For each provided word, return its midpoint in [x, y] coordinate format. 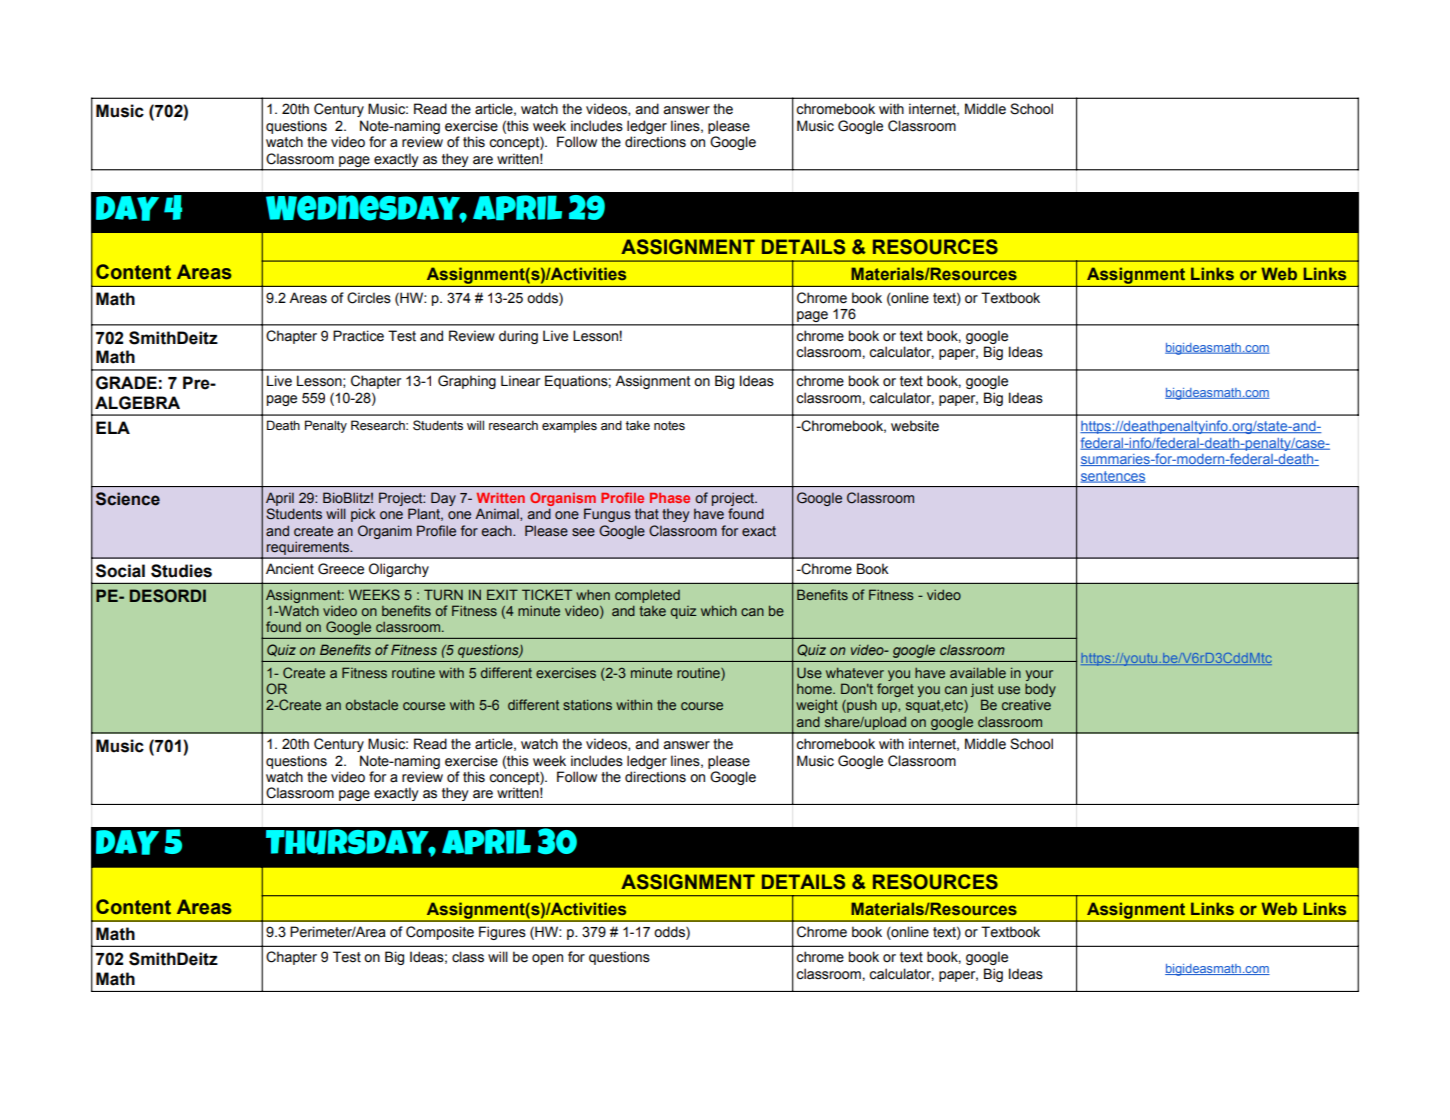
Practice [358, 336]
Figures [502, 933]
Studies [181, 571]
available [978, 672]
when [593, 595]
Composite [440, 933]
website [915, 426]
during [518, 337]
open [547, 959]
